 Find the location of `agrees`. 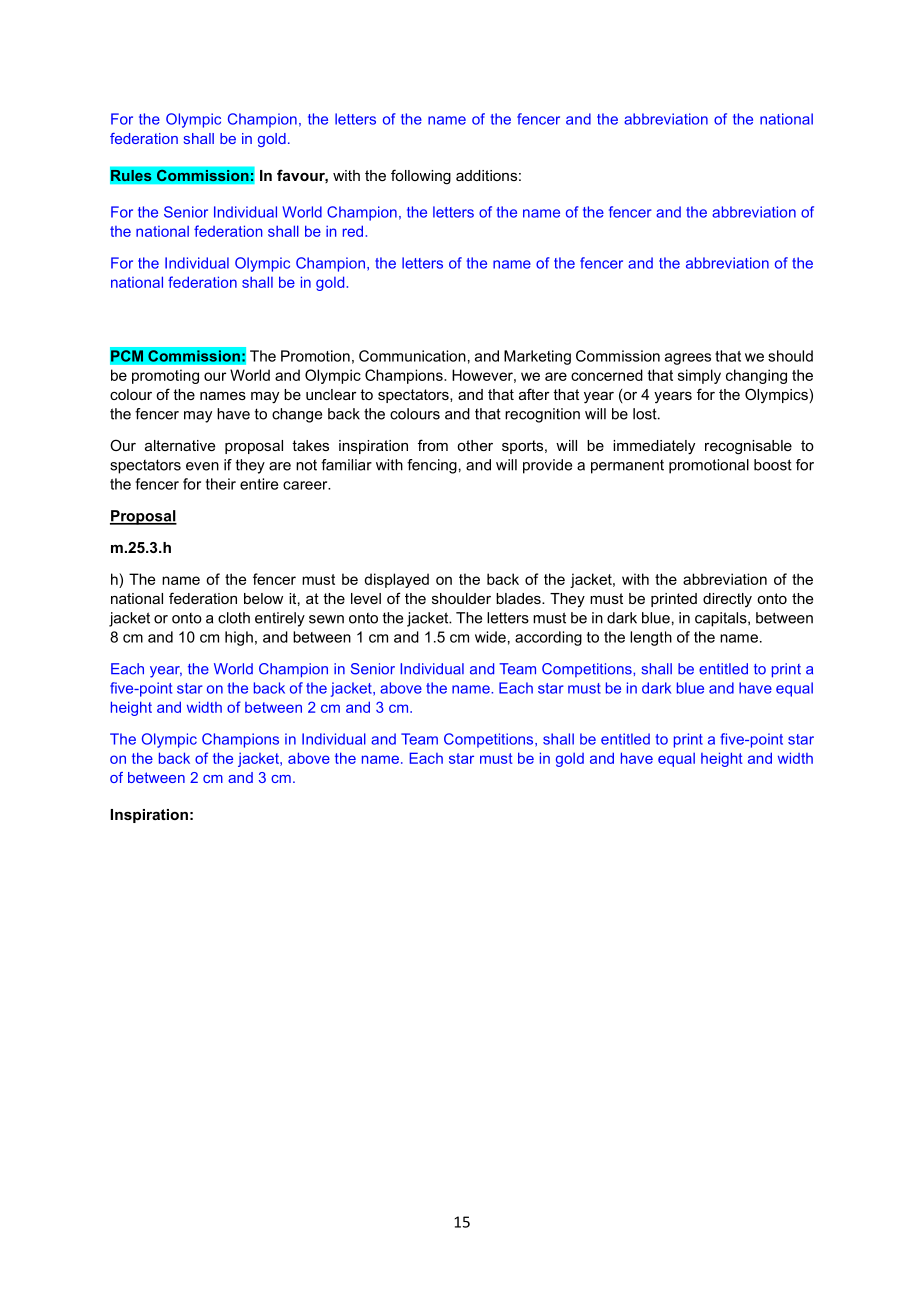

agrees is located at coordinates (688, 359).
